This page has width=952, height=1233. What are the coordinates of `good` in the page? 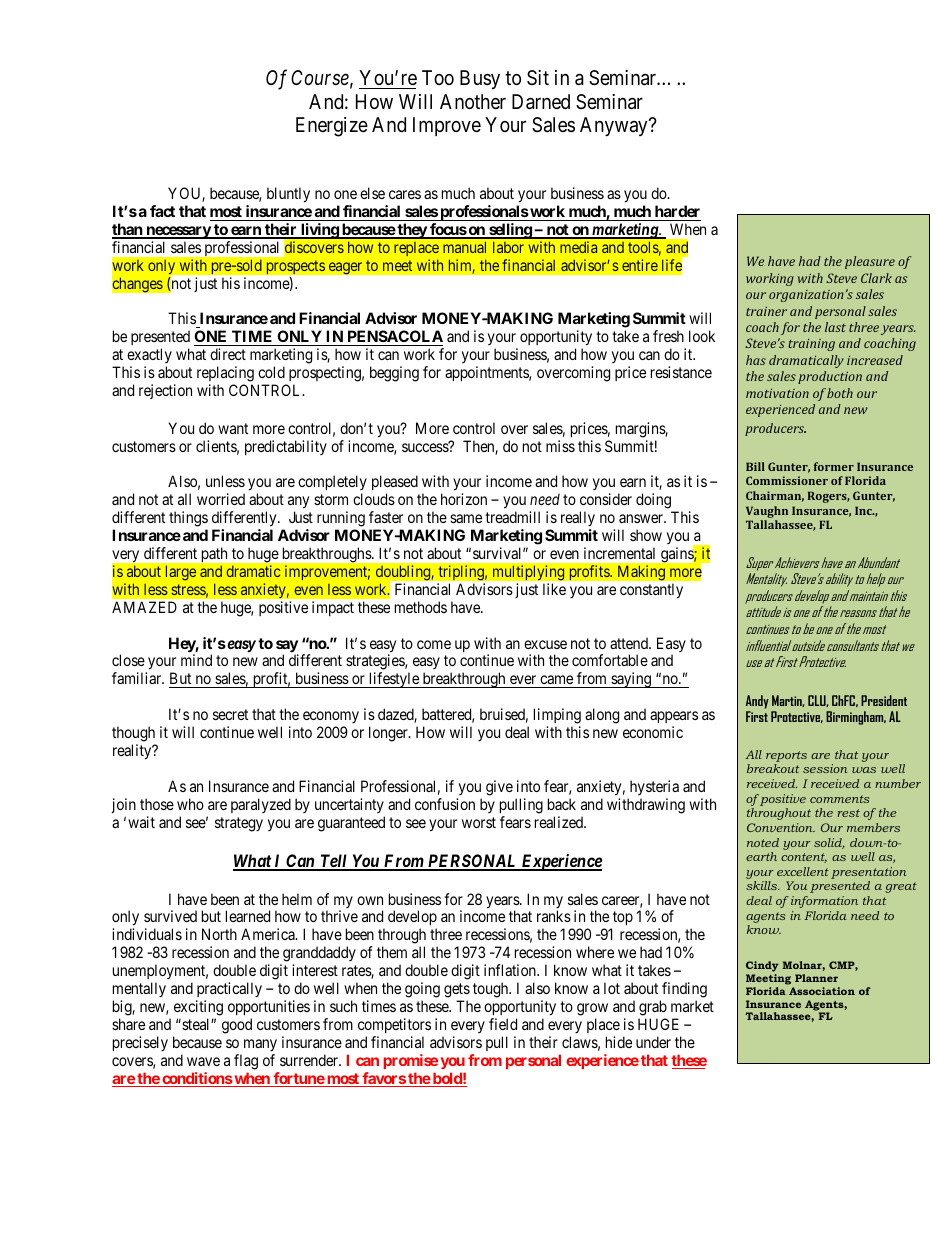 It's located at (237, 1026).
